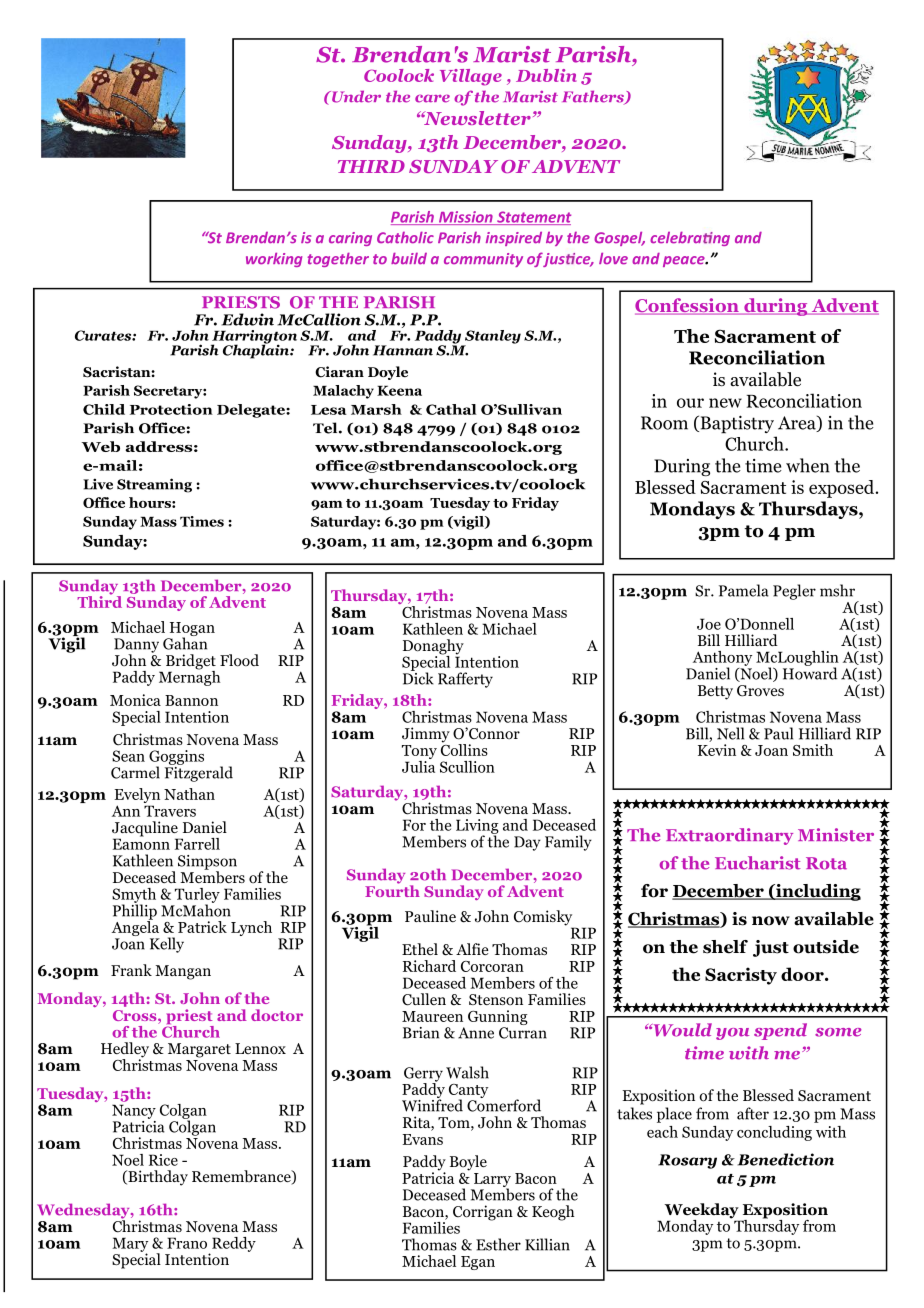 The width and height of the screenshot is (924, 1308). Describe the element at coordinates (355, 96) in the screenshot. I see `Under` at that location.
